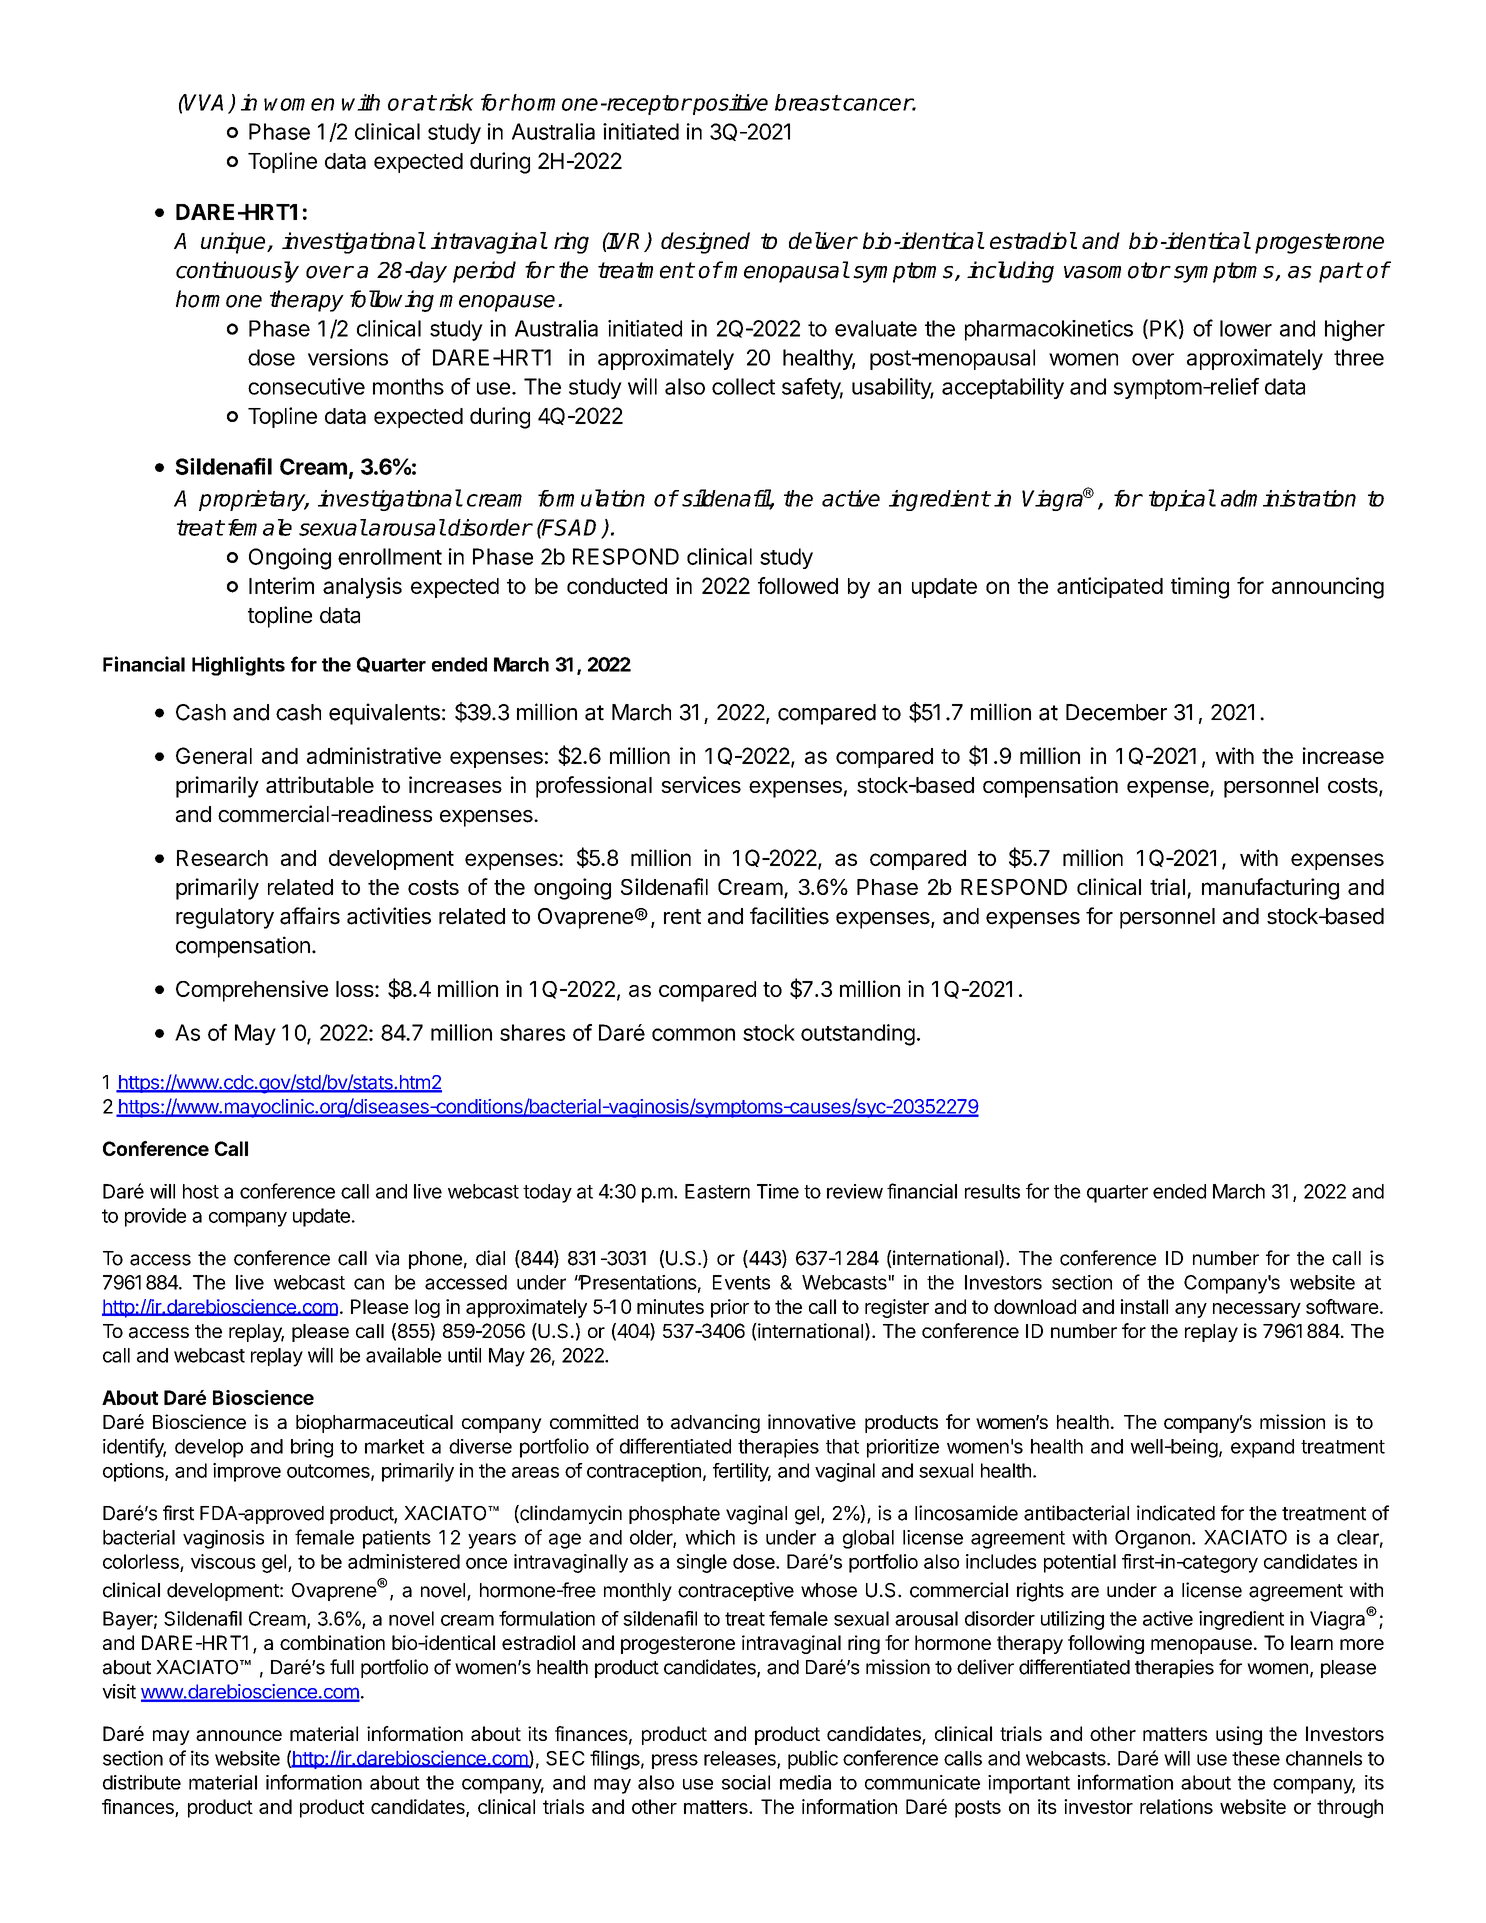 This document has width=1486, height=1923. What do you see at coordinates (1117, 270) in the document?
I see `vasomotor` at bounding box center [1117, 270].
